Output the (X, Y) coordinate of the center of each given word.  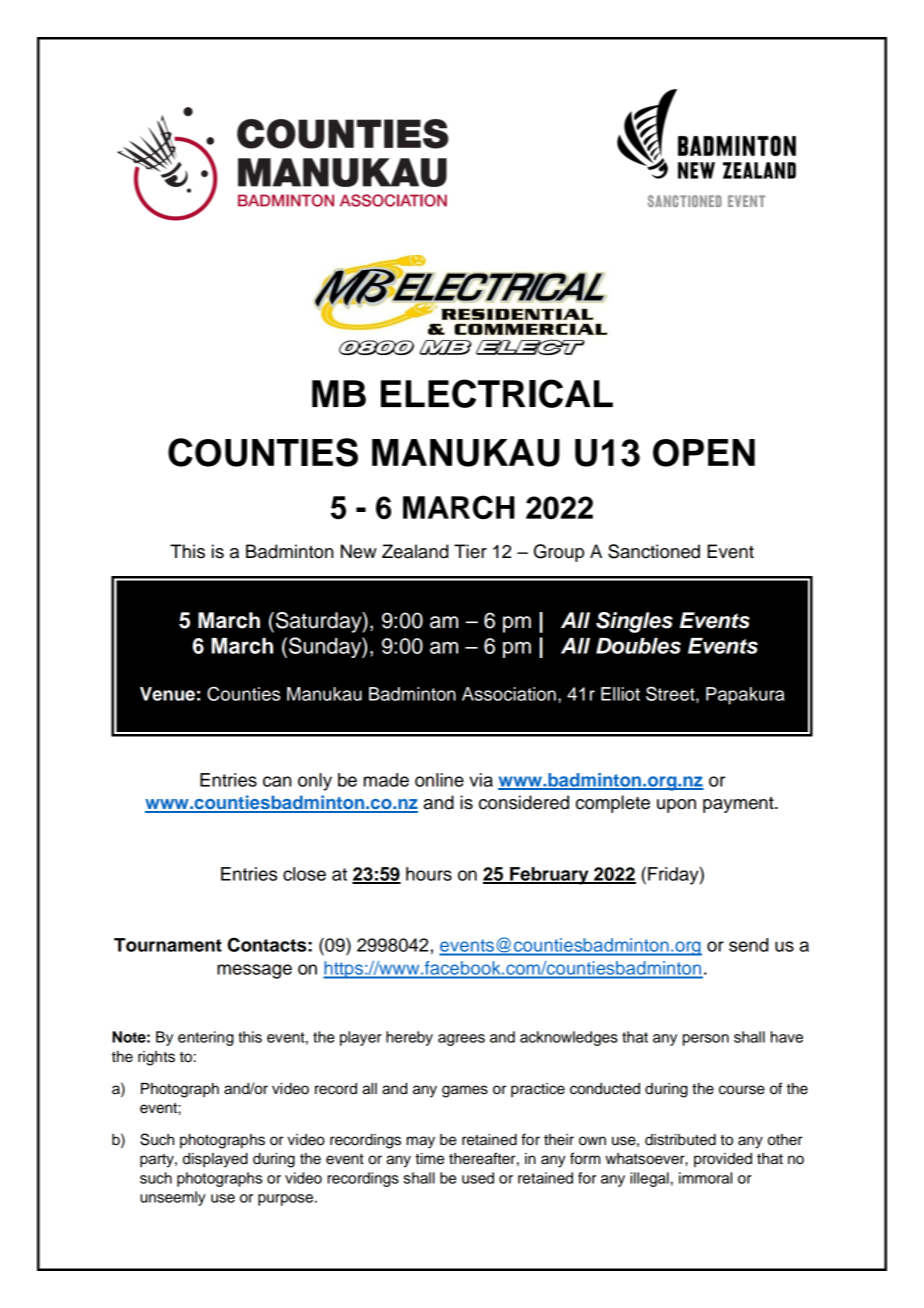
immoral (705, 1178)
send (748, 945)
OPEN (704, 453)
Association (509, 694)
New (359, 551)
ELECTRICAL (497, 393)
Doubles (638, 646)
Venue (167, 694)
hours (429, 874)
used (478, 1178)
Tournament (168, 945)
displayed (215, 1160)
